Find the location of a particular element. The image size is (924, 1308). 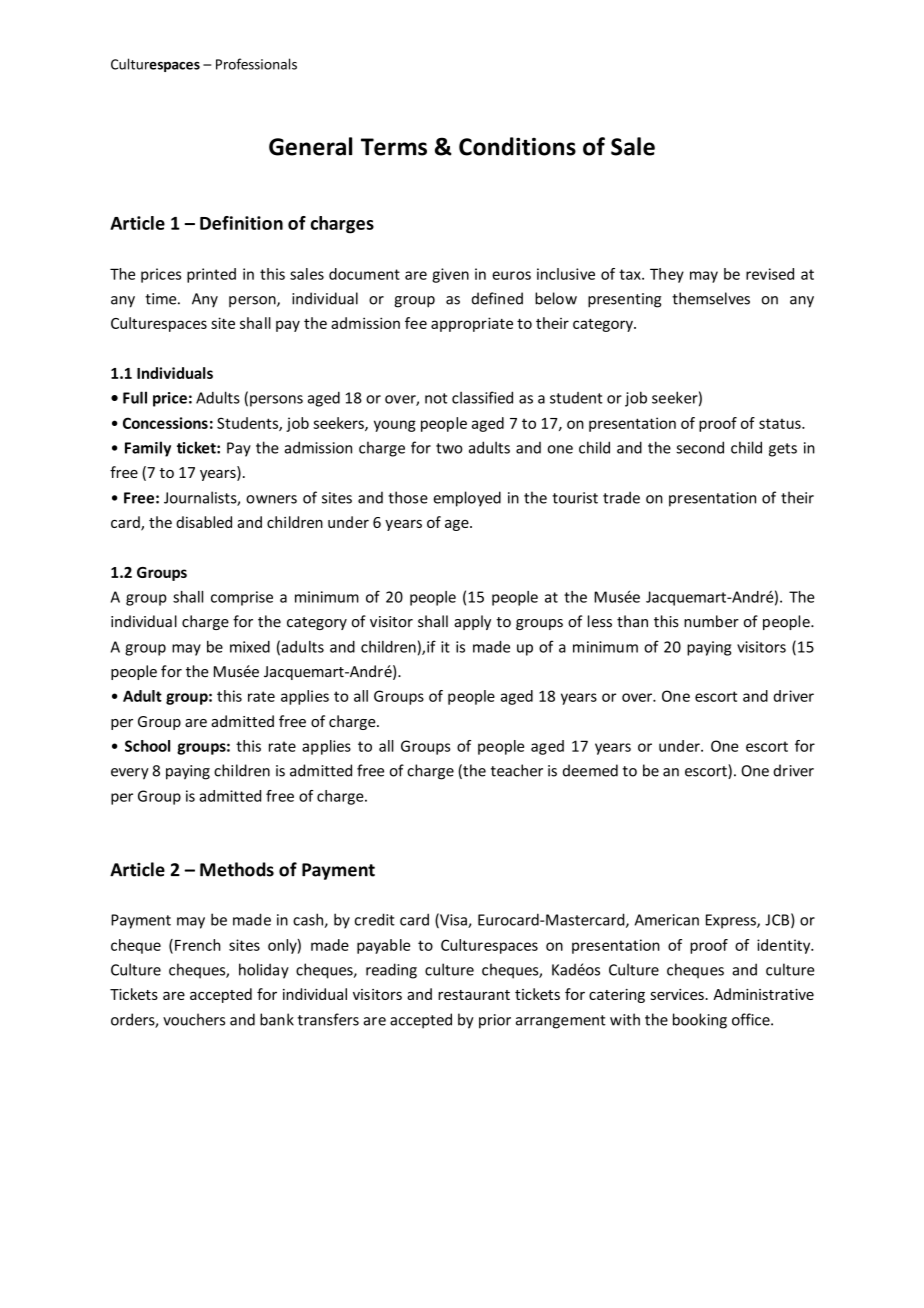

restaurant is located at coordinates (474, 995).
